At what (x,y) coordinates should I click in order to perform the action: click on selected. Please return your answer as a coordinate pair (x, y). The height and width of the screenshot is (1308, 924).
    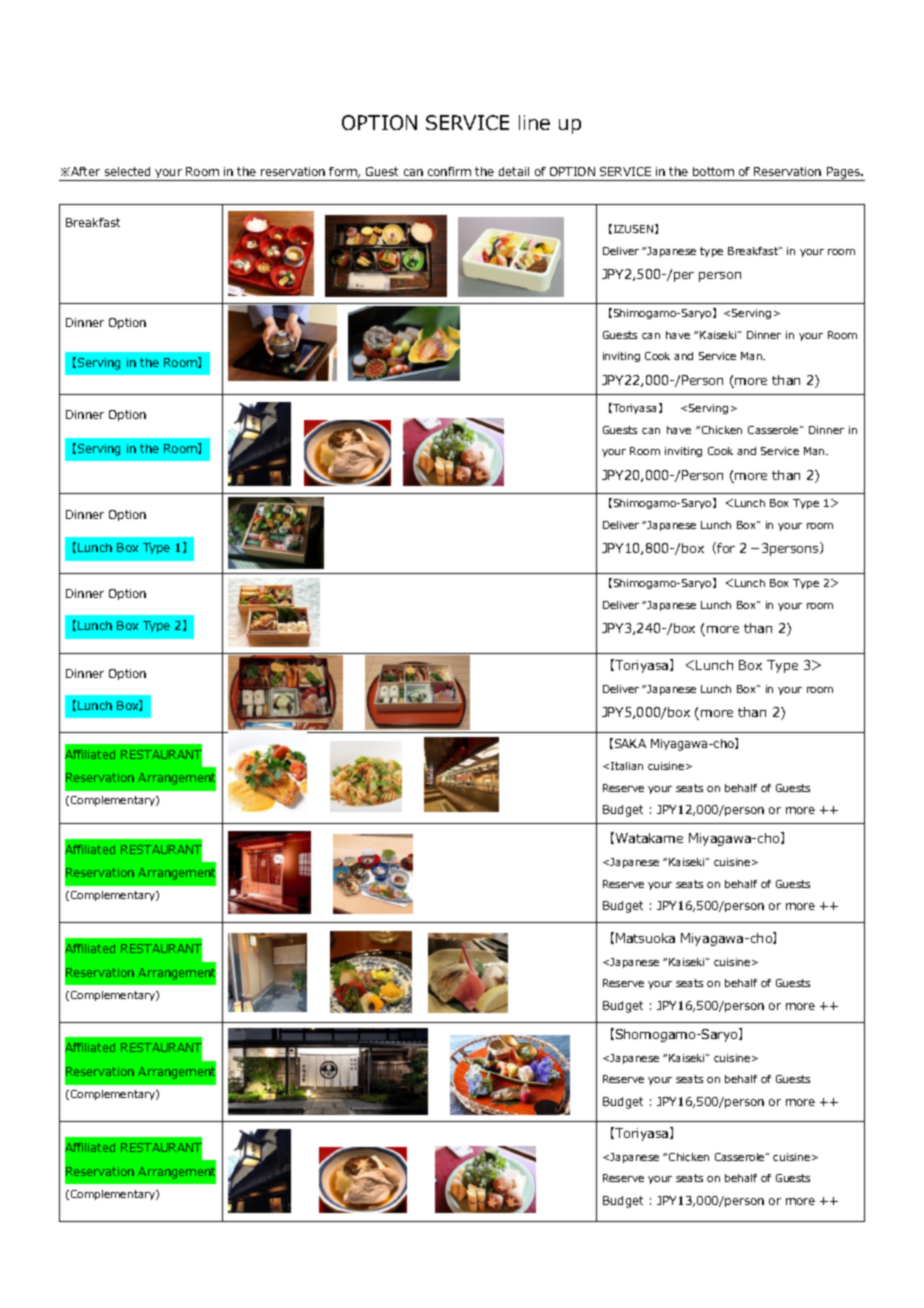
    Looking at the image, I should click on (127, 171).
